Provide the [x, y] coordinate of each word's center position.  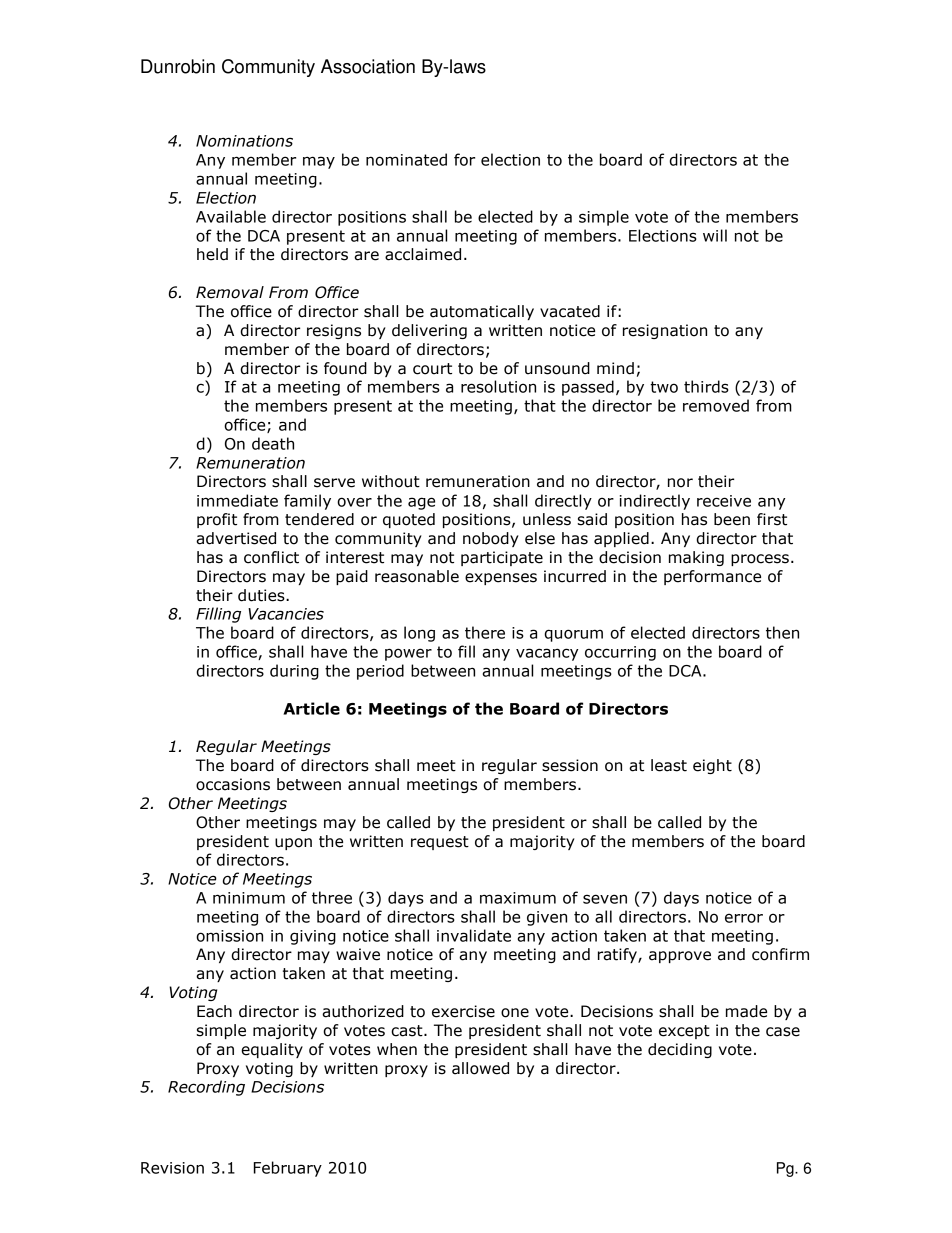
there [485, 632]
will [715, 235]
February [288, 1169]
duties [262, 595]
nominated [406, 159]
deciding [680, 1050]
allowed [480, 1068]
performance [712, 577]
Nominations [244, 141]
